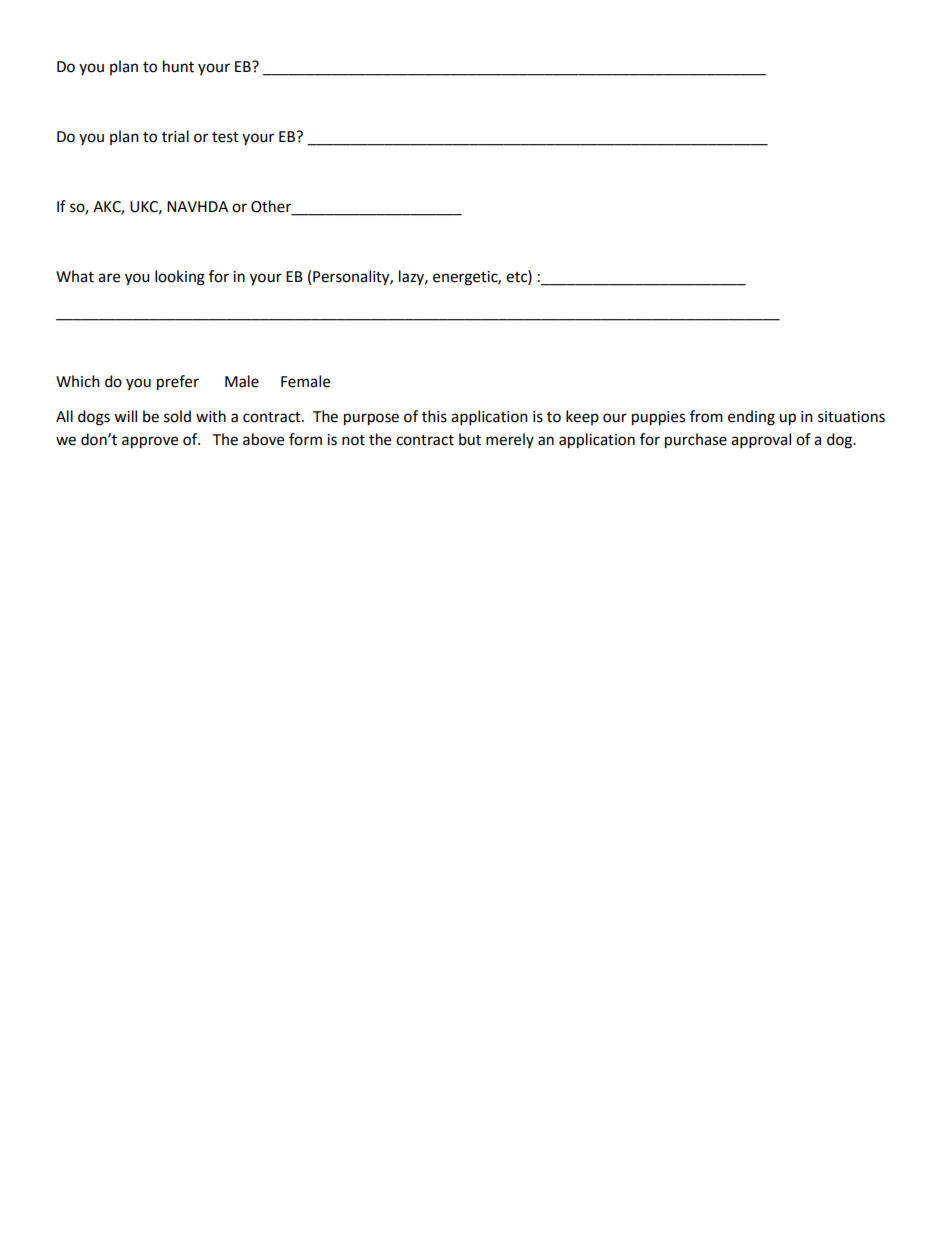 This screenshot has height=1233, width=952. What do you see at coordinates (178, 66) in the screenshot?
I see `hunt` at bounding box center [178, 66].
